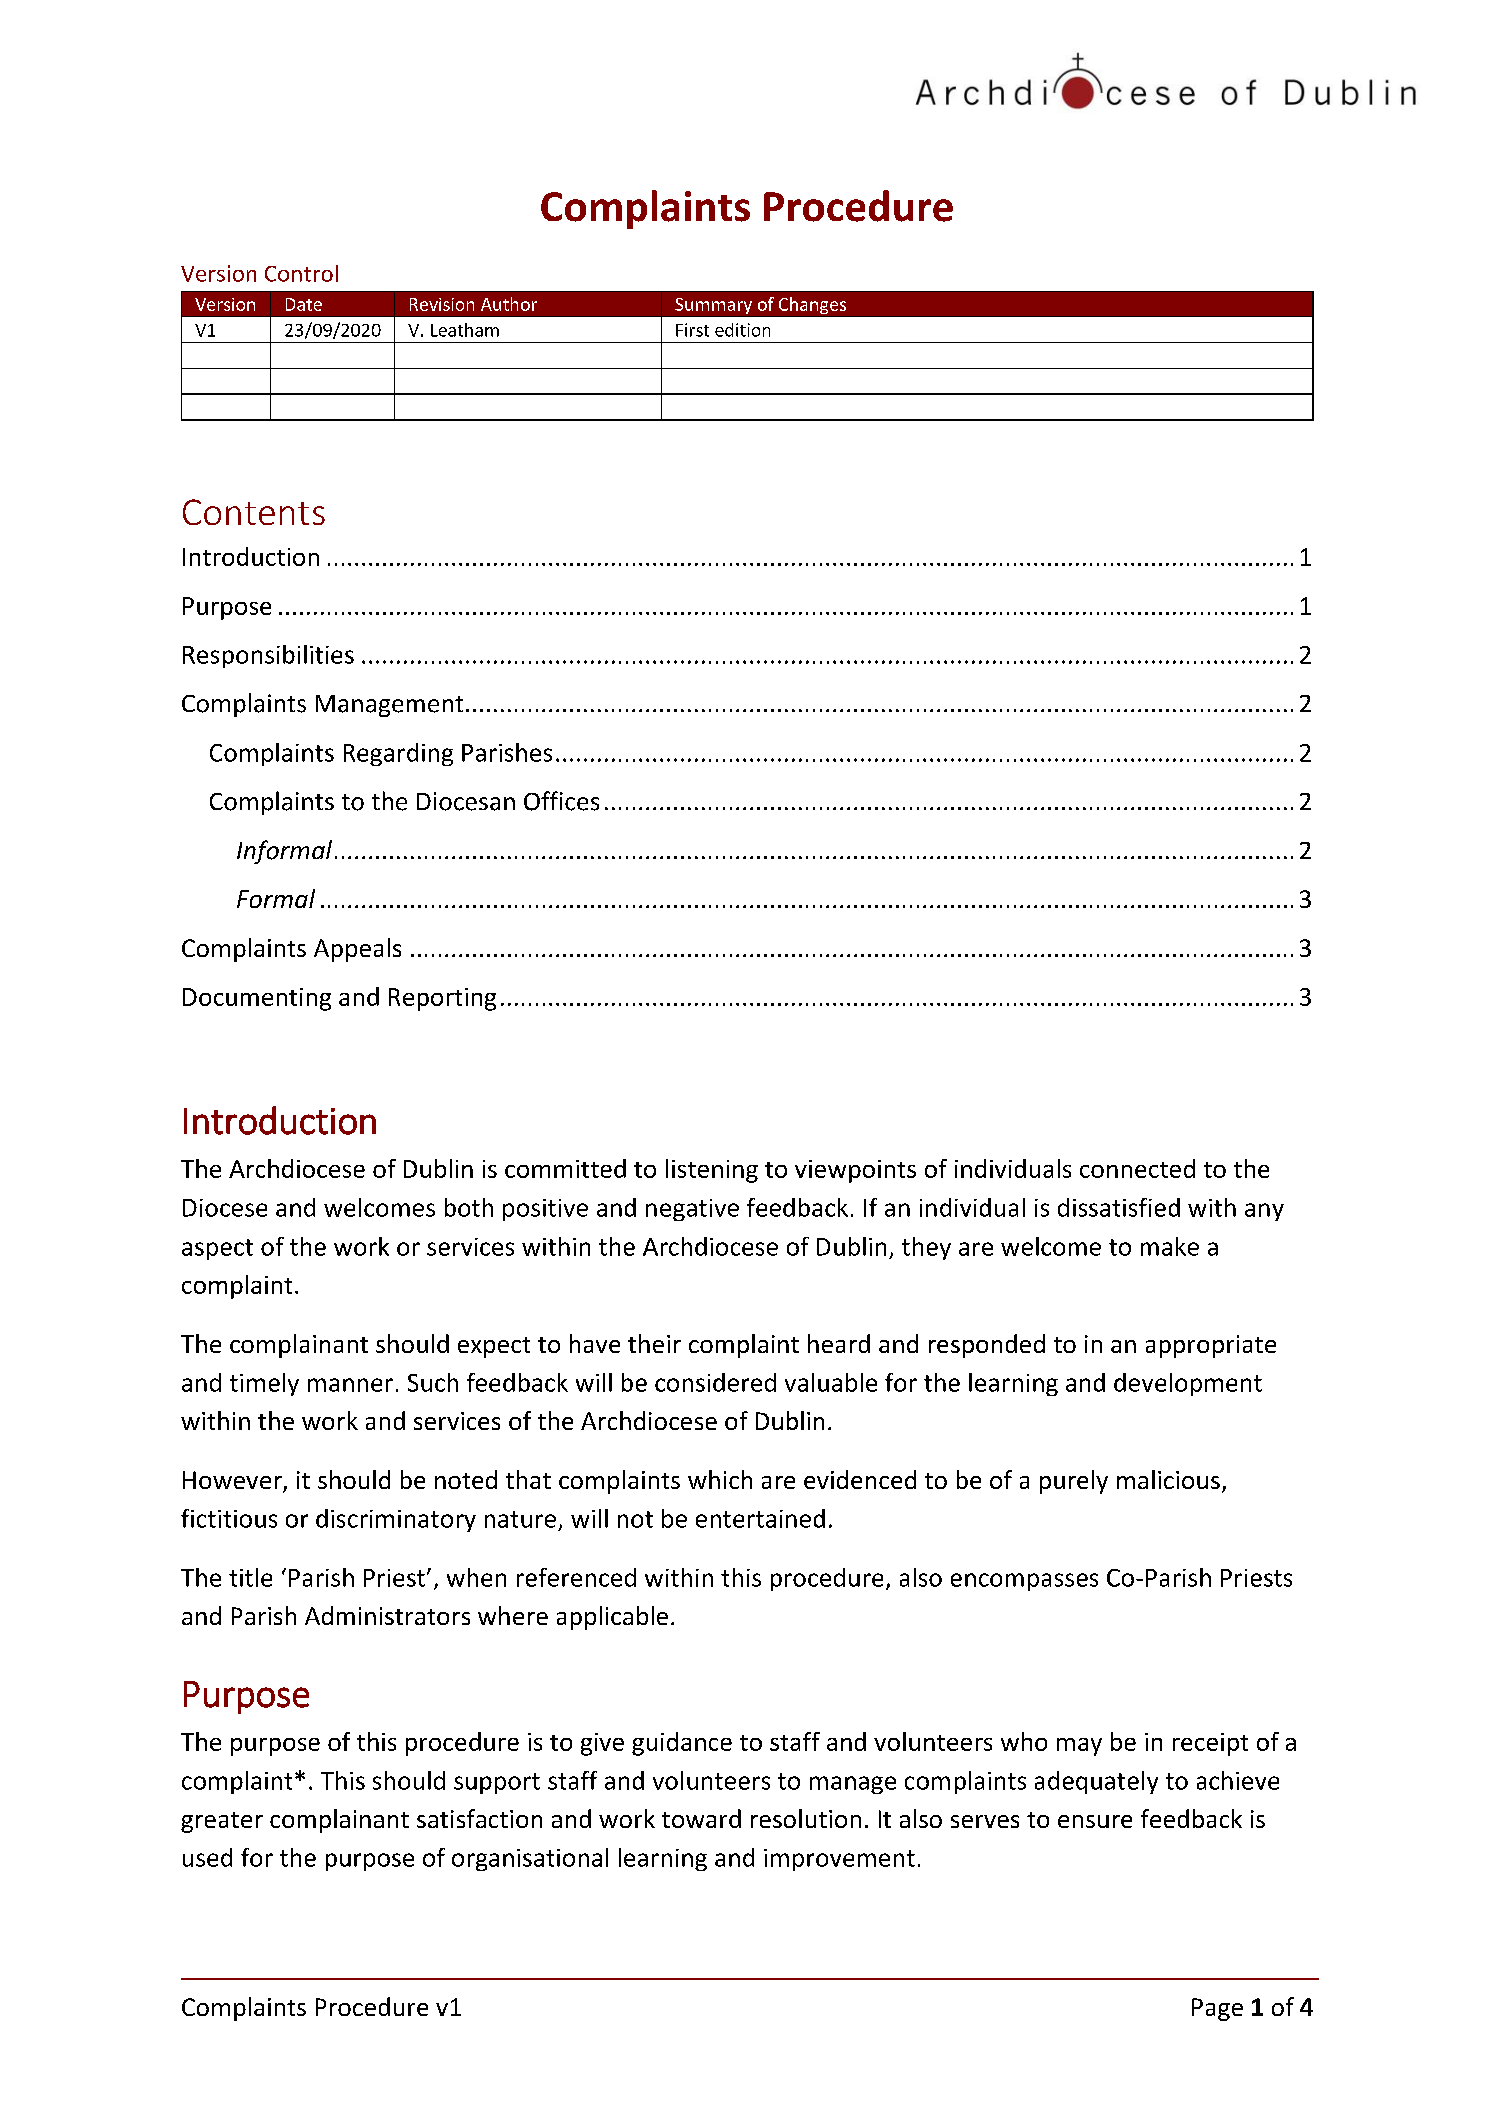  What do you see at coordinates (692, 330) in the screenshot?
I see `First` at bounding box center [692, 330].
